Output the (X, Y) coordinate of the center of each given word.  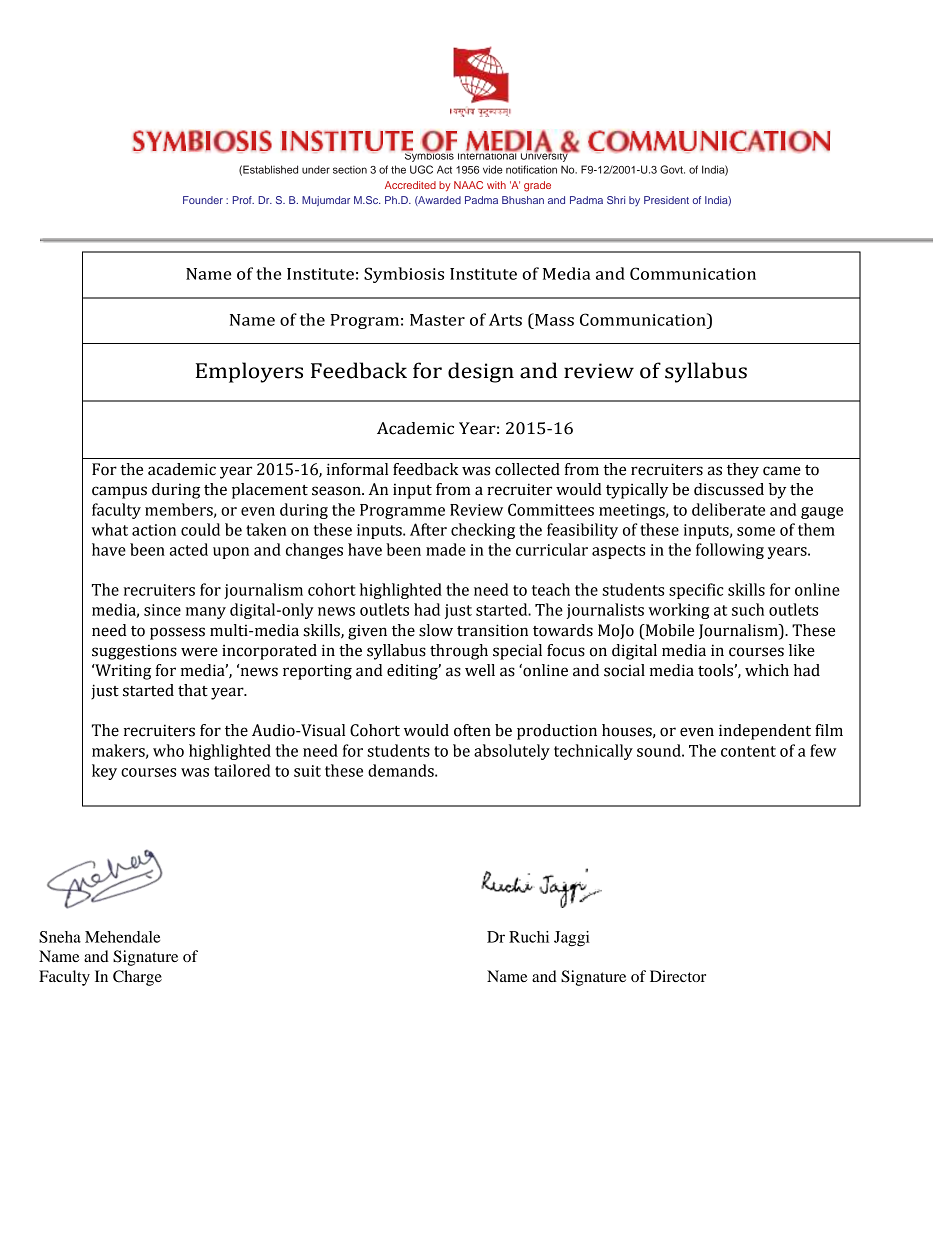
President (666, 200)
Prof (243, 200)
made (446, 549)
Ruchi (529, 937)
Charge (137, 978)
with (496, 185)
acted (189, 549)
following (730, 551)
